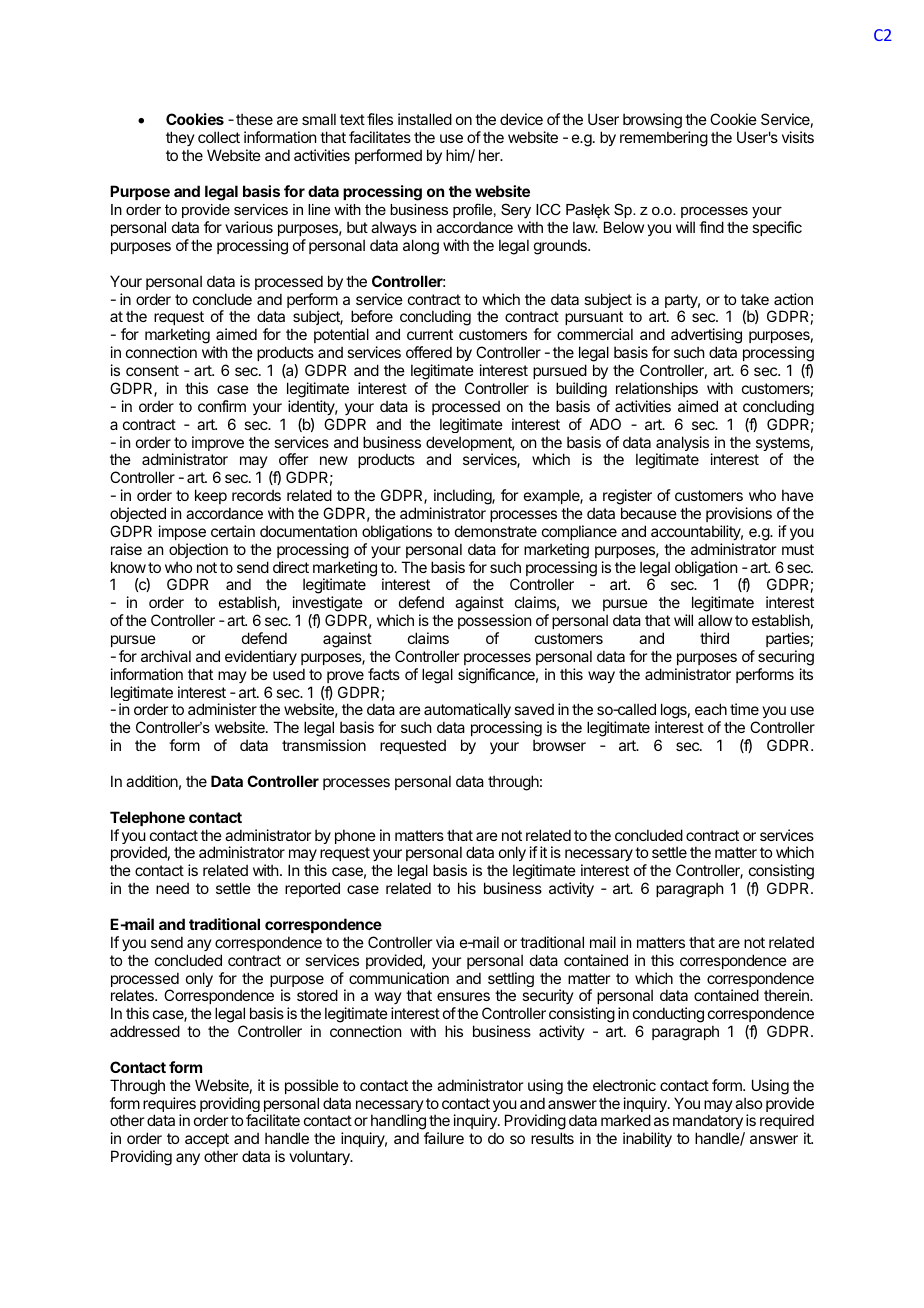 The width and height of the page is (924, 1308). What do you see at coordinates (222, 406) in the page?
I see `confirm` at bounding box center [222, 406].
